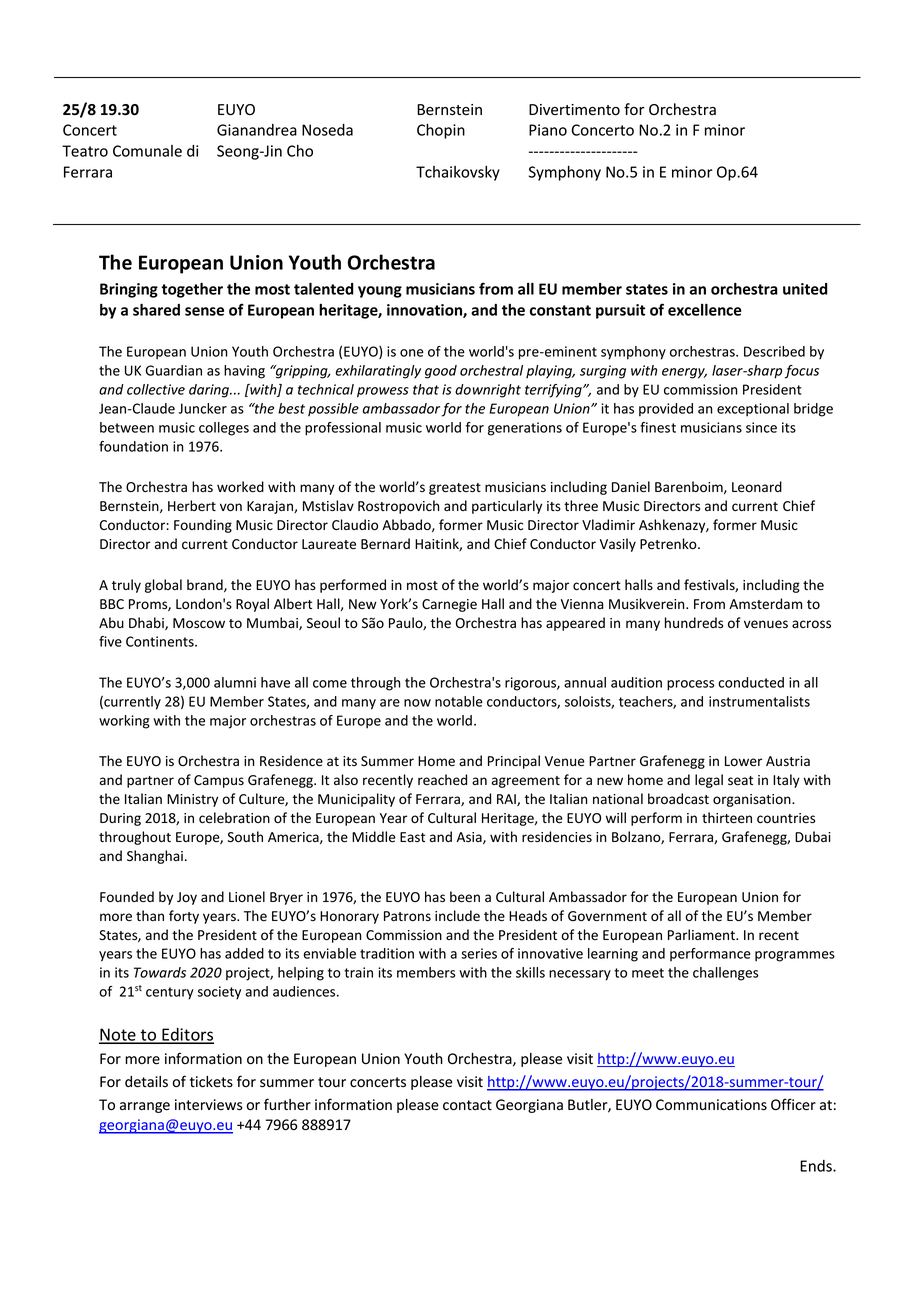 This document has height=1307, width=924. What do you see at coordinates (156, 389) in the document?
I see `collective` at bounding box center [156, 389].
